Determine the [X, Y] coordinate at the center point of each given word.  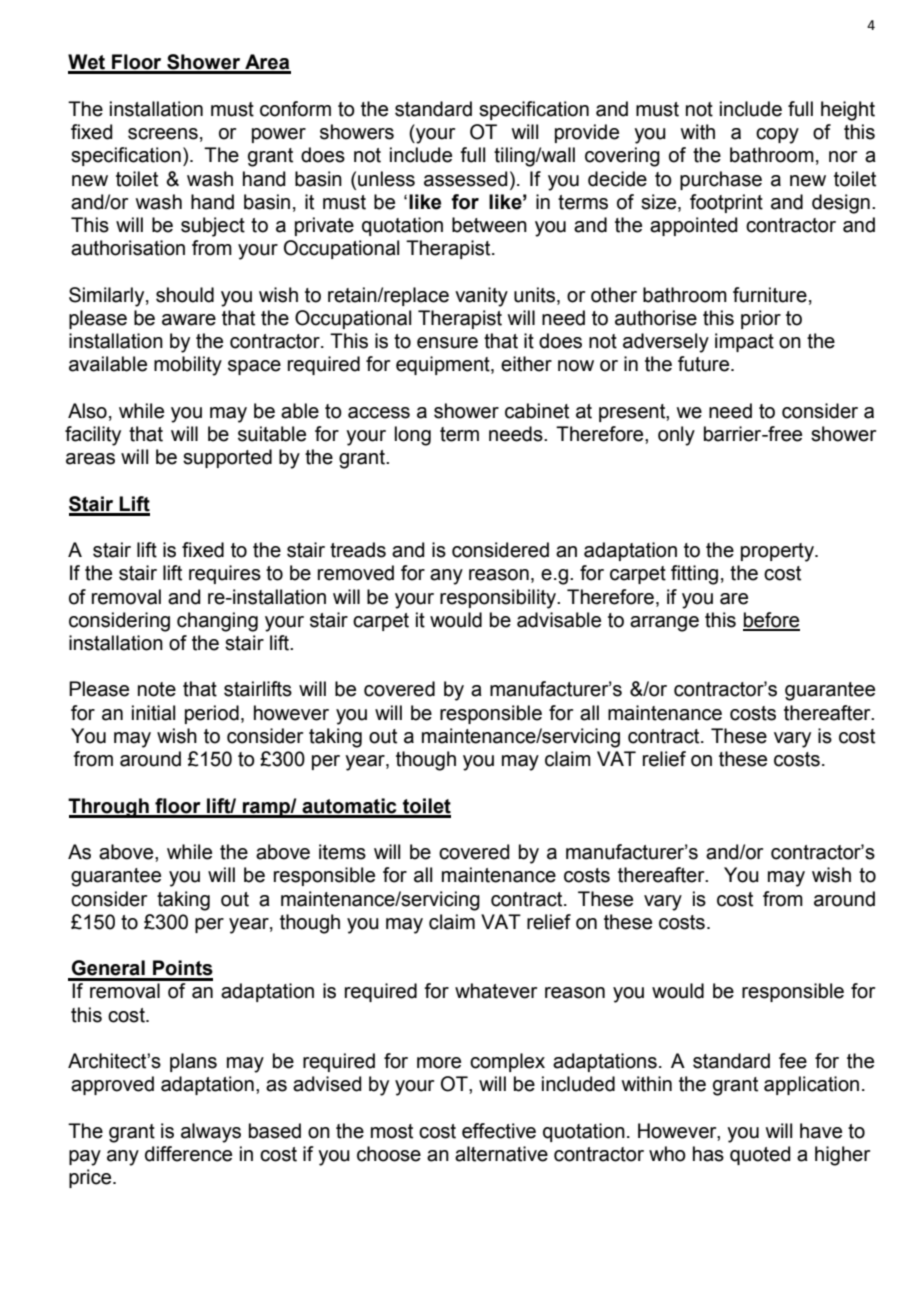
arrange [664, 624]
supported [227, 458]
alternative [501, 1154]
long [413, 436]
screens [163, 134]
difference [188, 1154]
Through [109, 808]
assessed [466, 179]
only [676, 436]
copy [777, 136]
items [342, 852]
